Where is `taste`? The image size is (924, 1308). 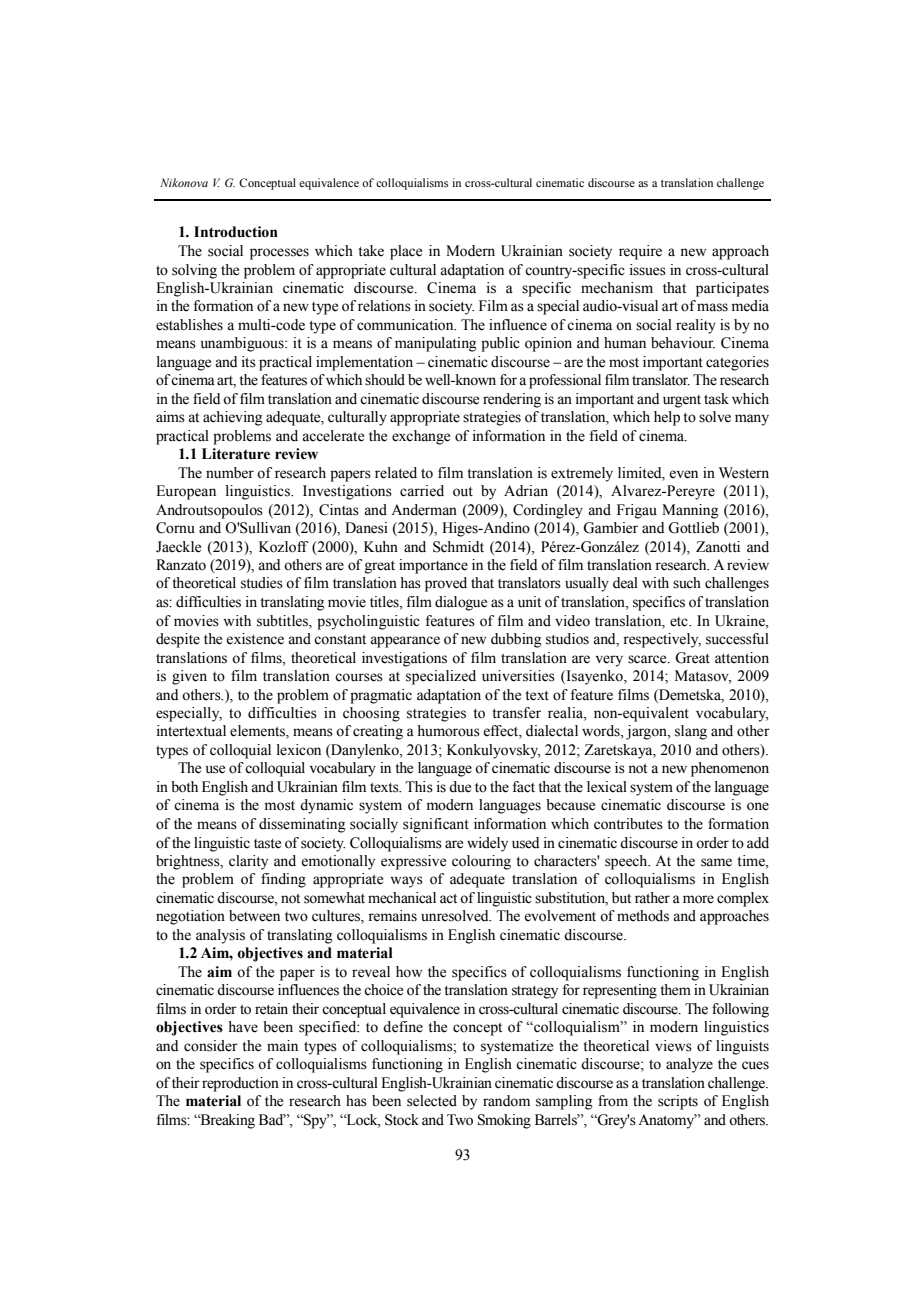 taste is located at coordinates (267, 844).
